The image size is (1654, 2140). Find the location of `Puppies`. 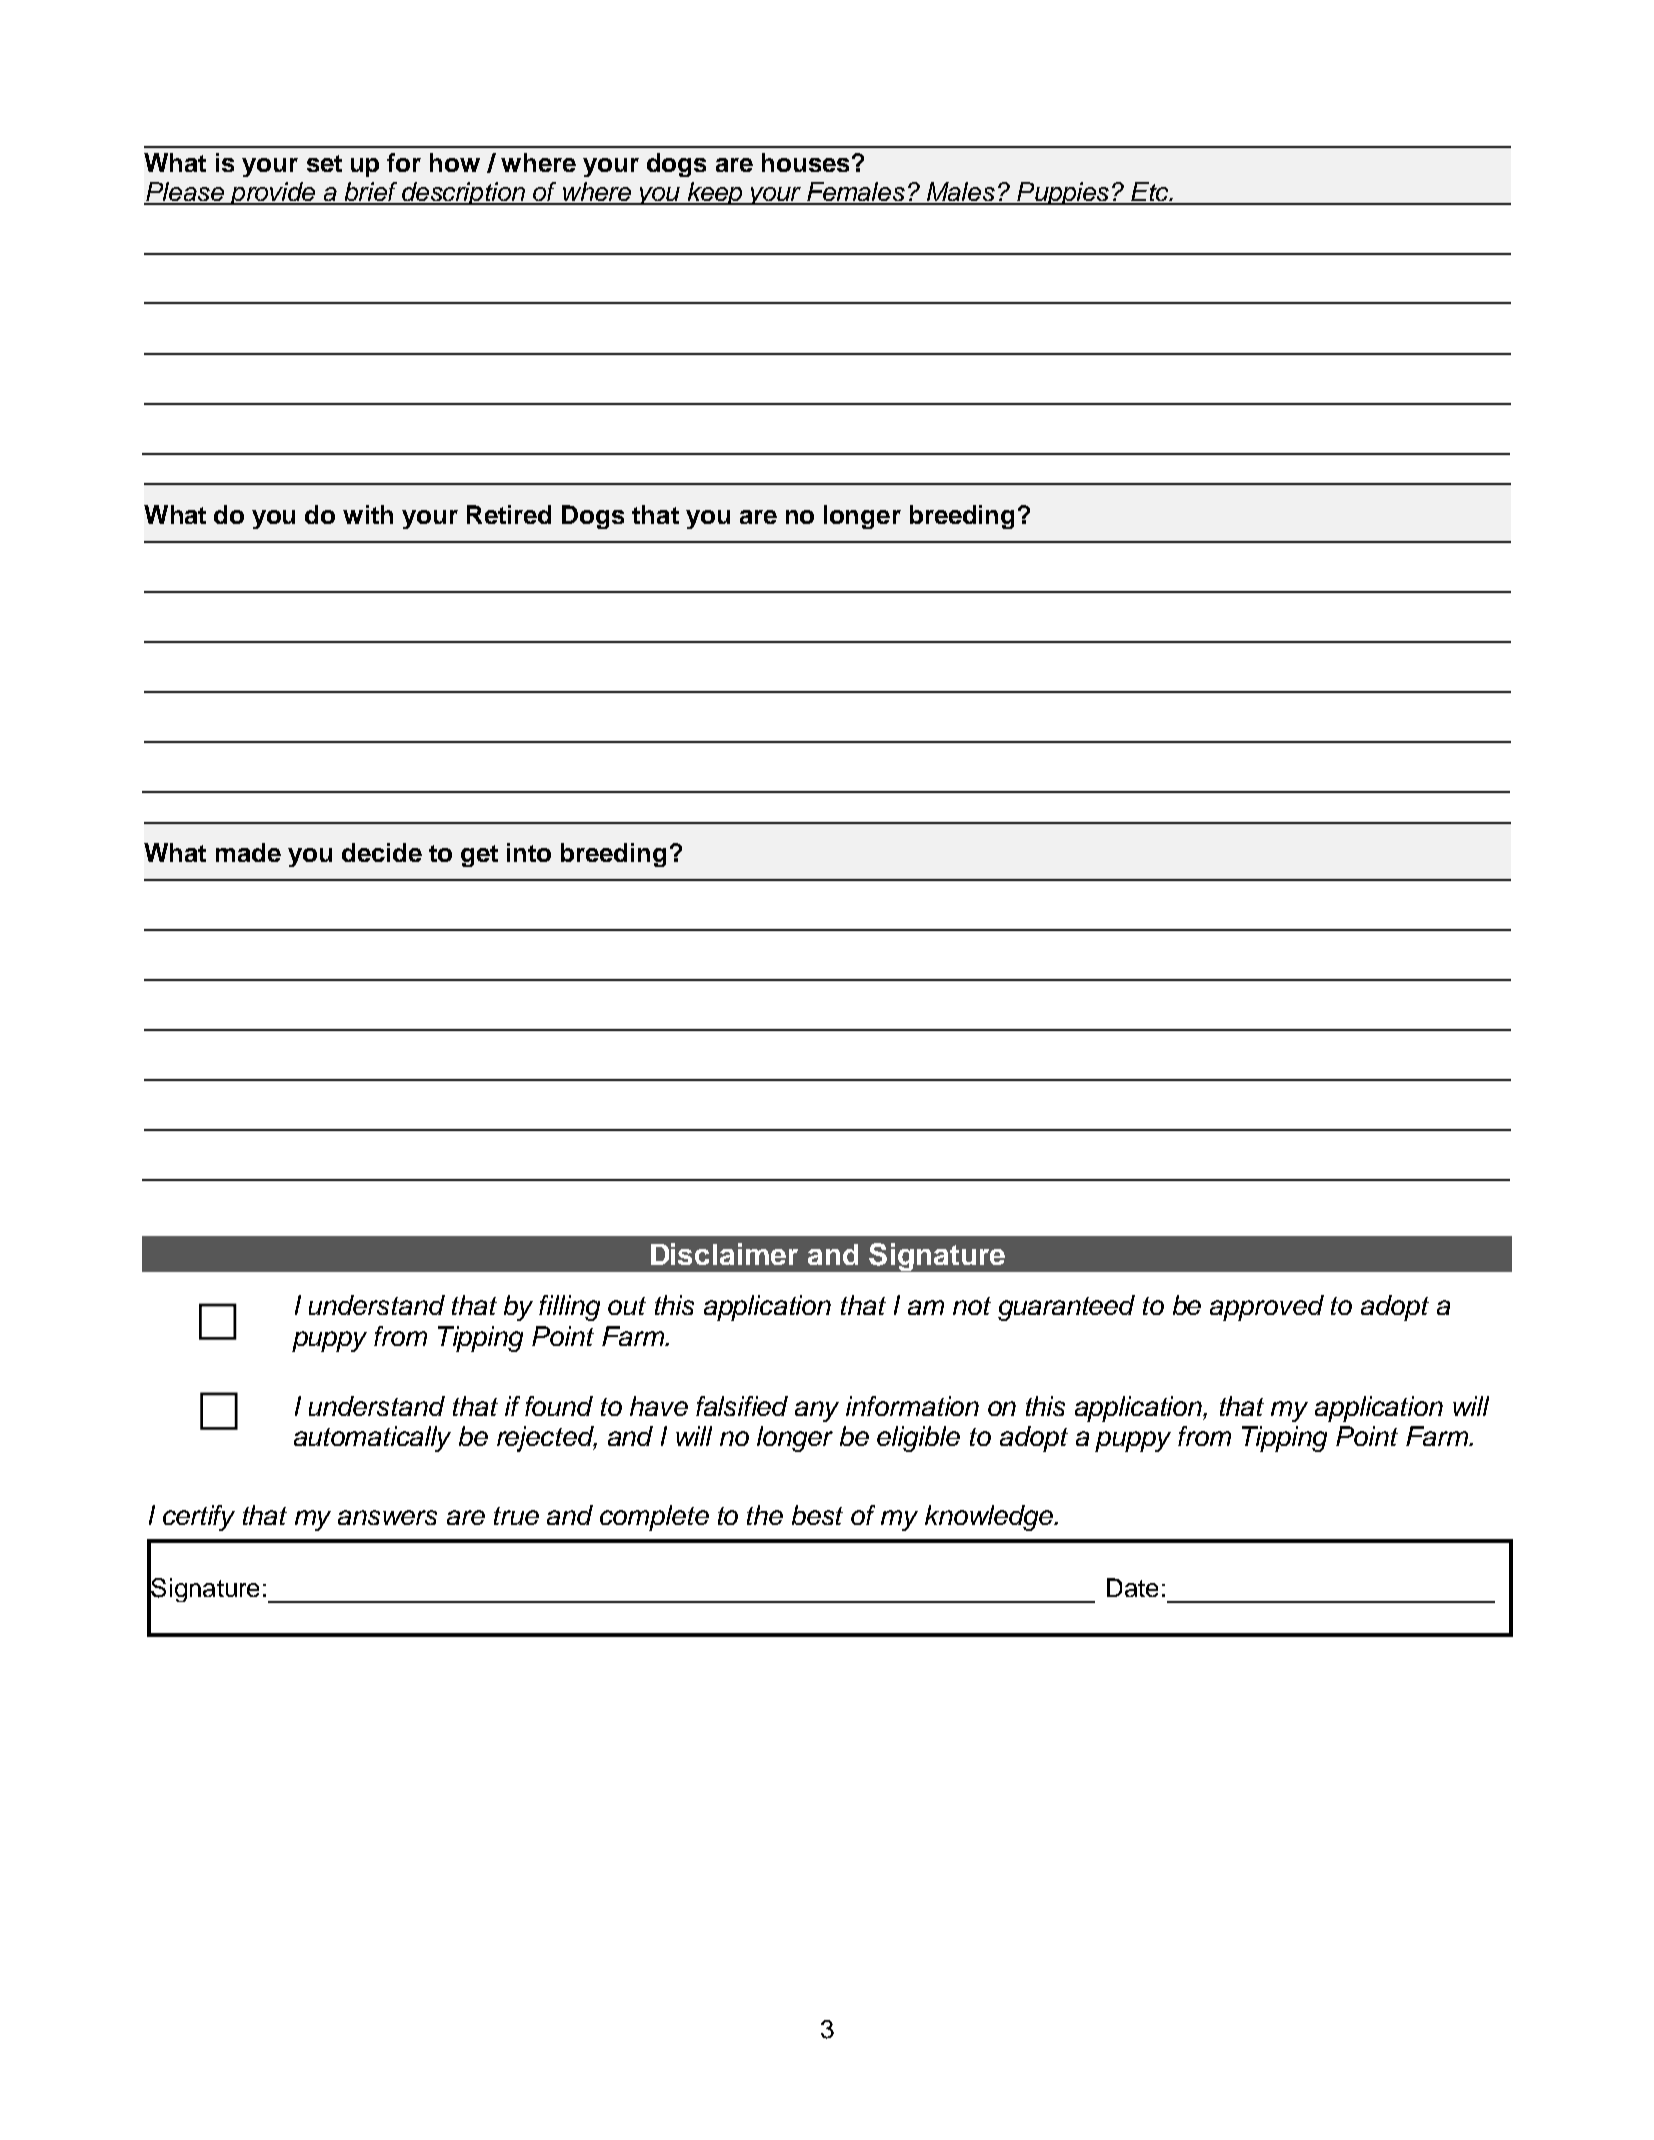

Puppies is located at coordinates (1063, 193).
